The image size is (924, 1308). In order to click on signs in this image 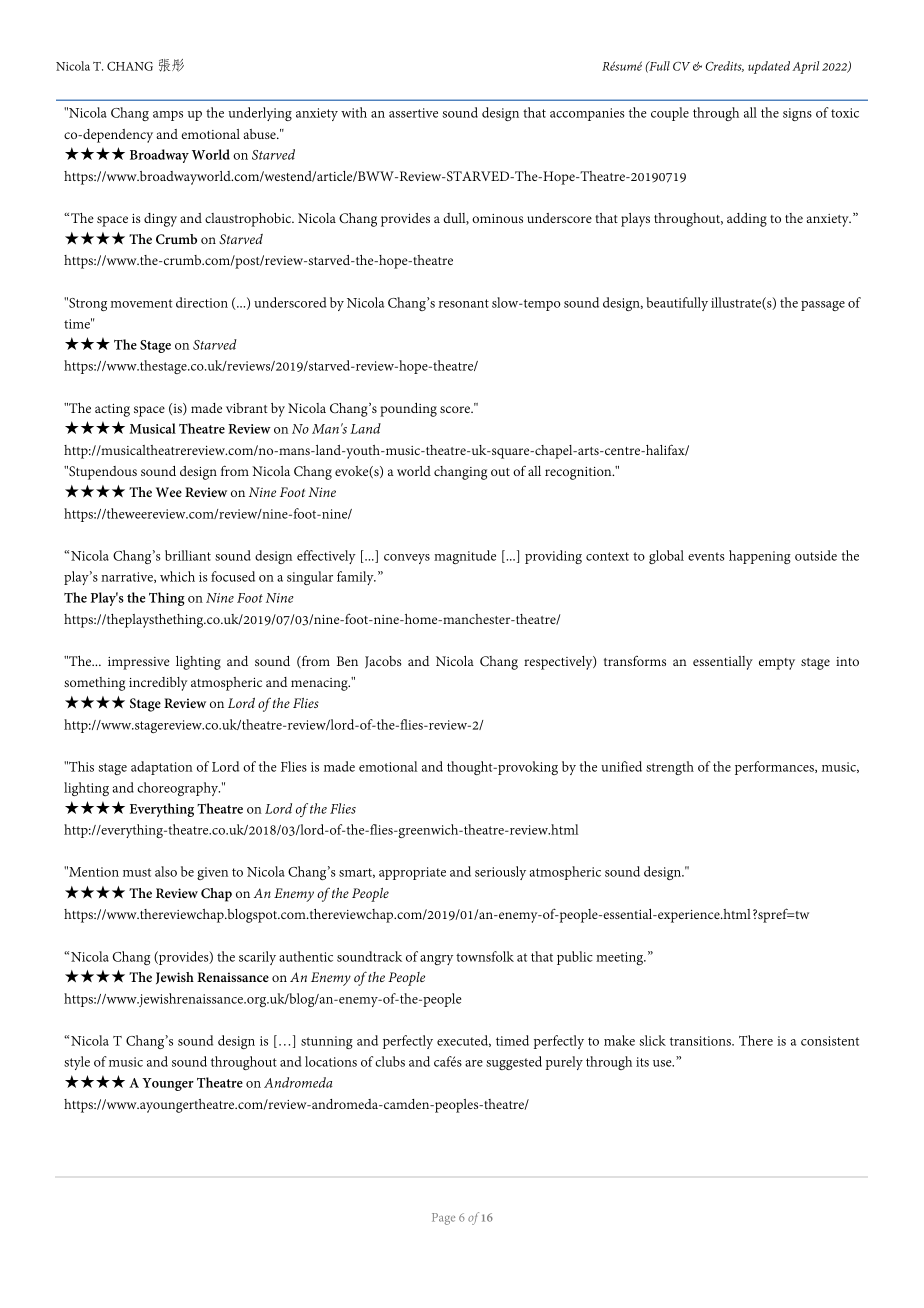, I will do `click(797, 114)`.
